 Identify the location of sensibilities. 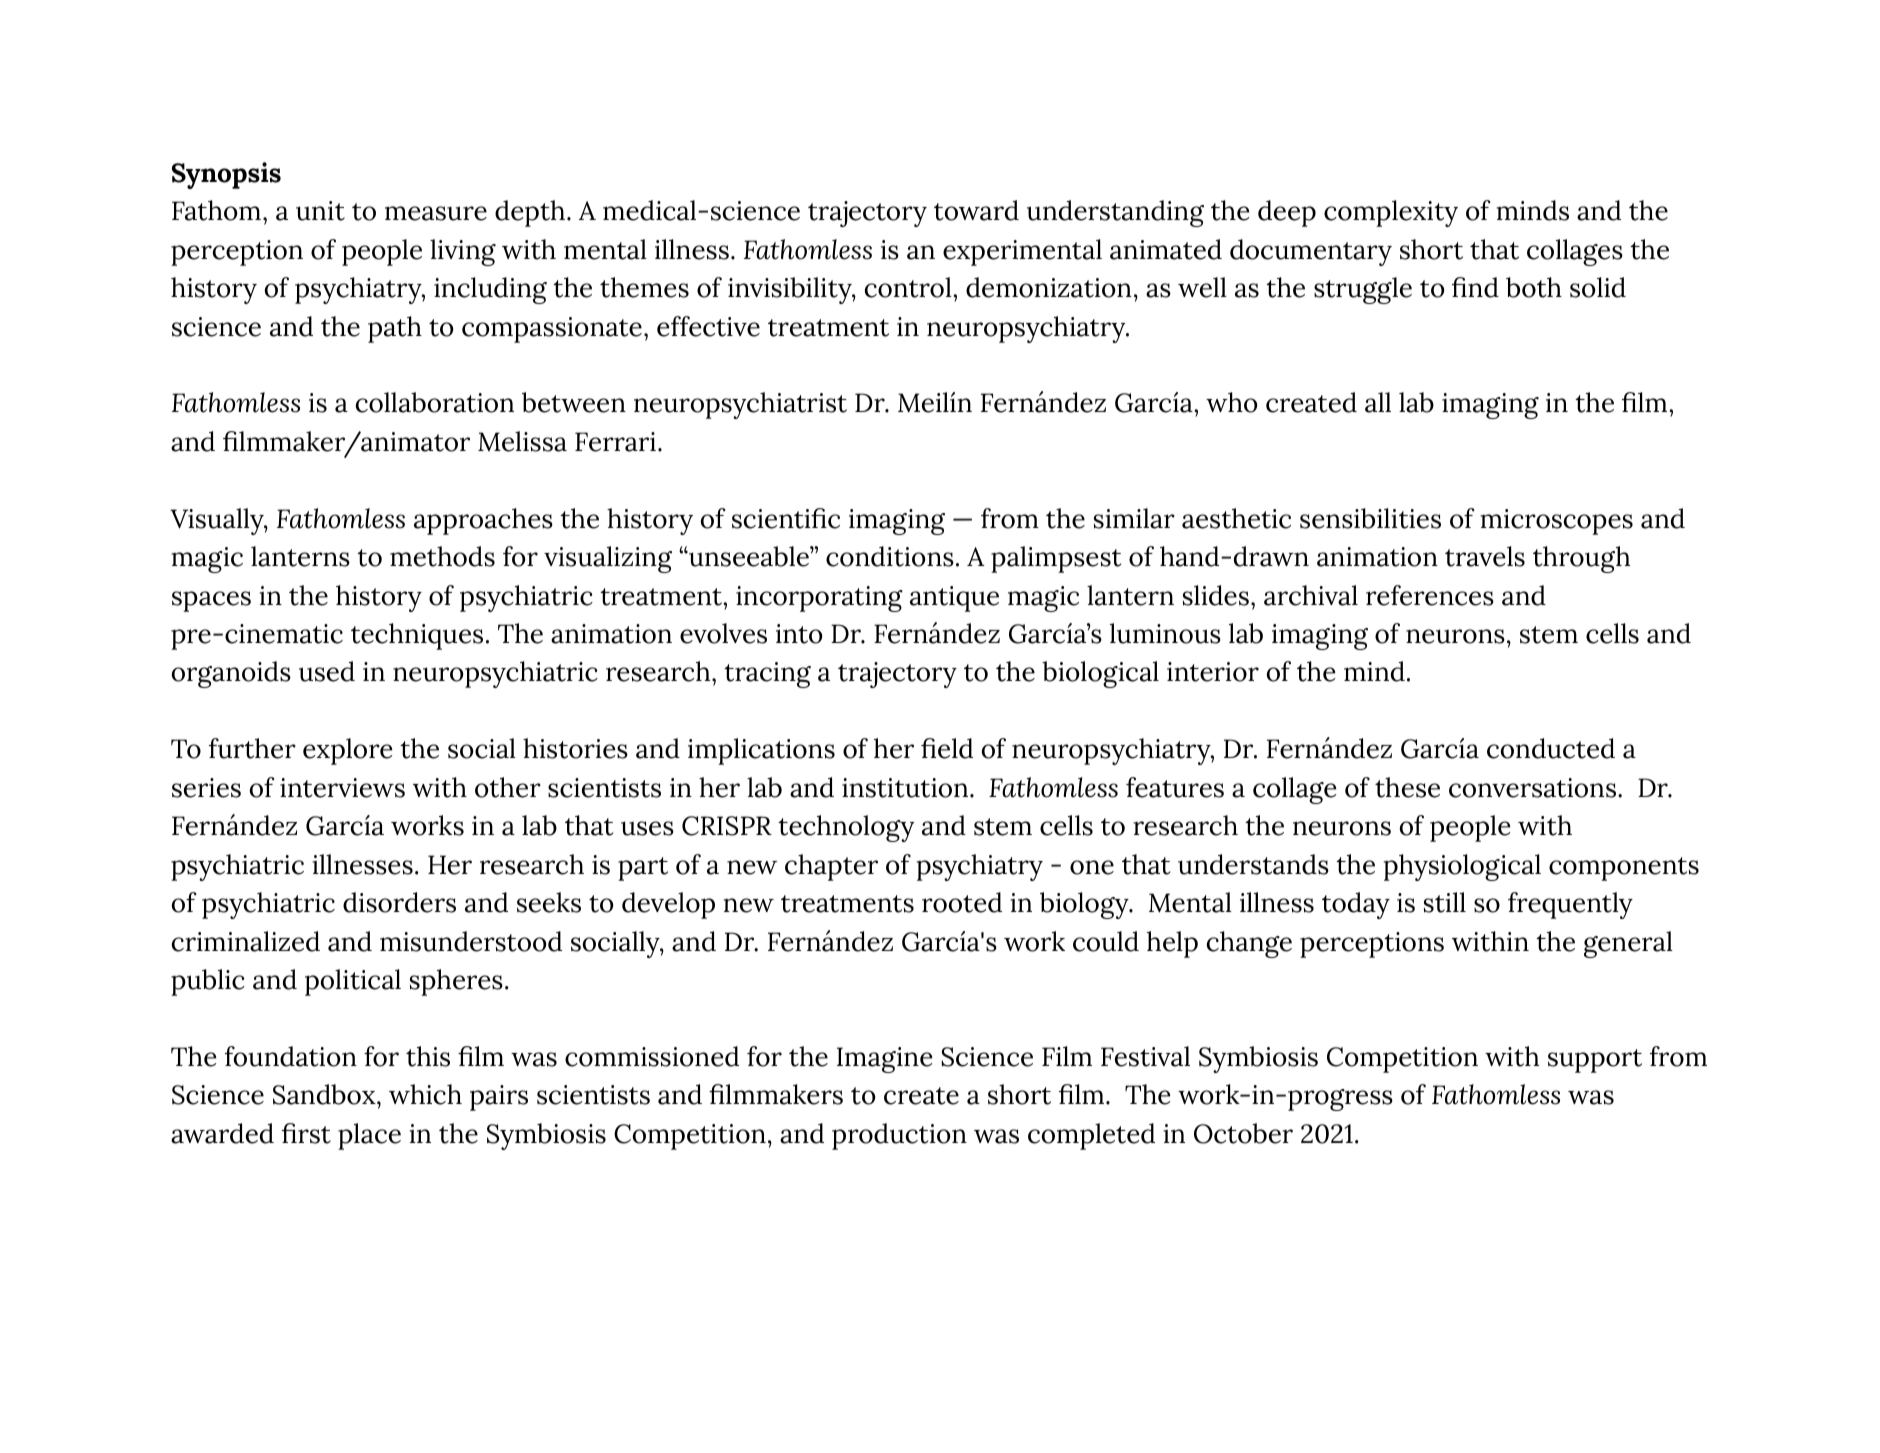
(1370, 518).
